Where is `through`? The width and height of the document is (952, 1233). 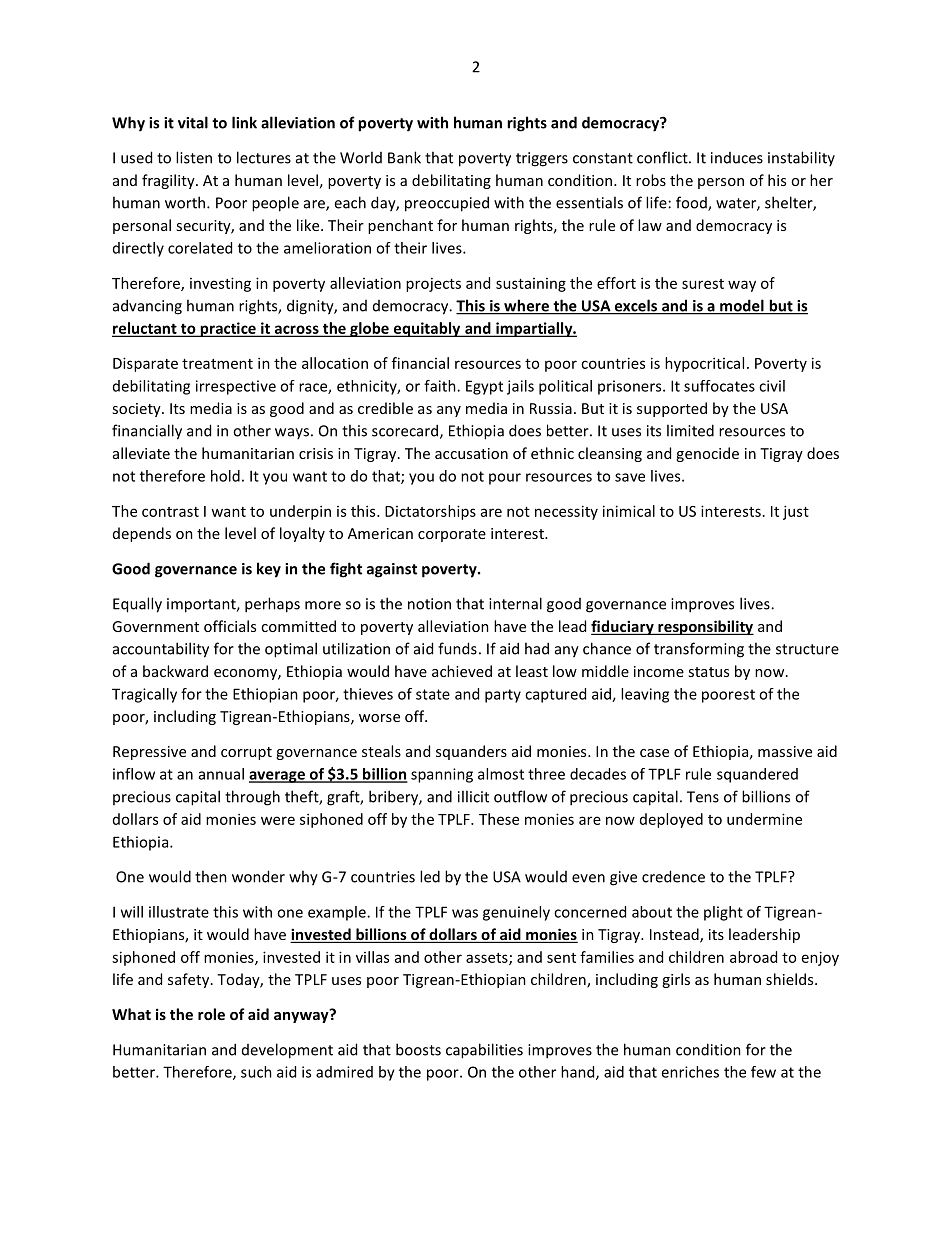 through is located at coordinates (252, 798).
